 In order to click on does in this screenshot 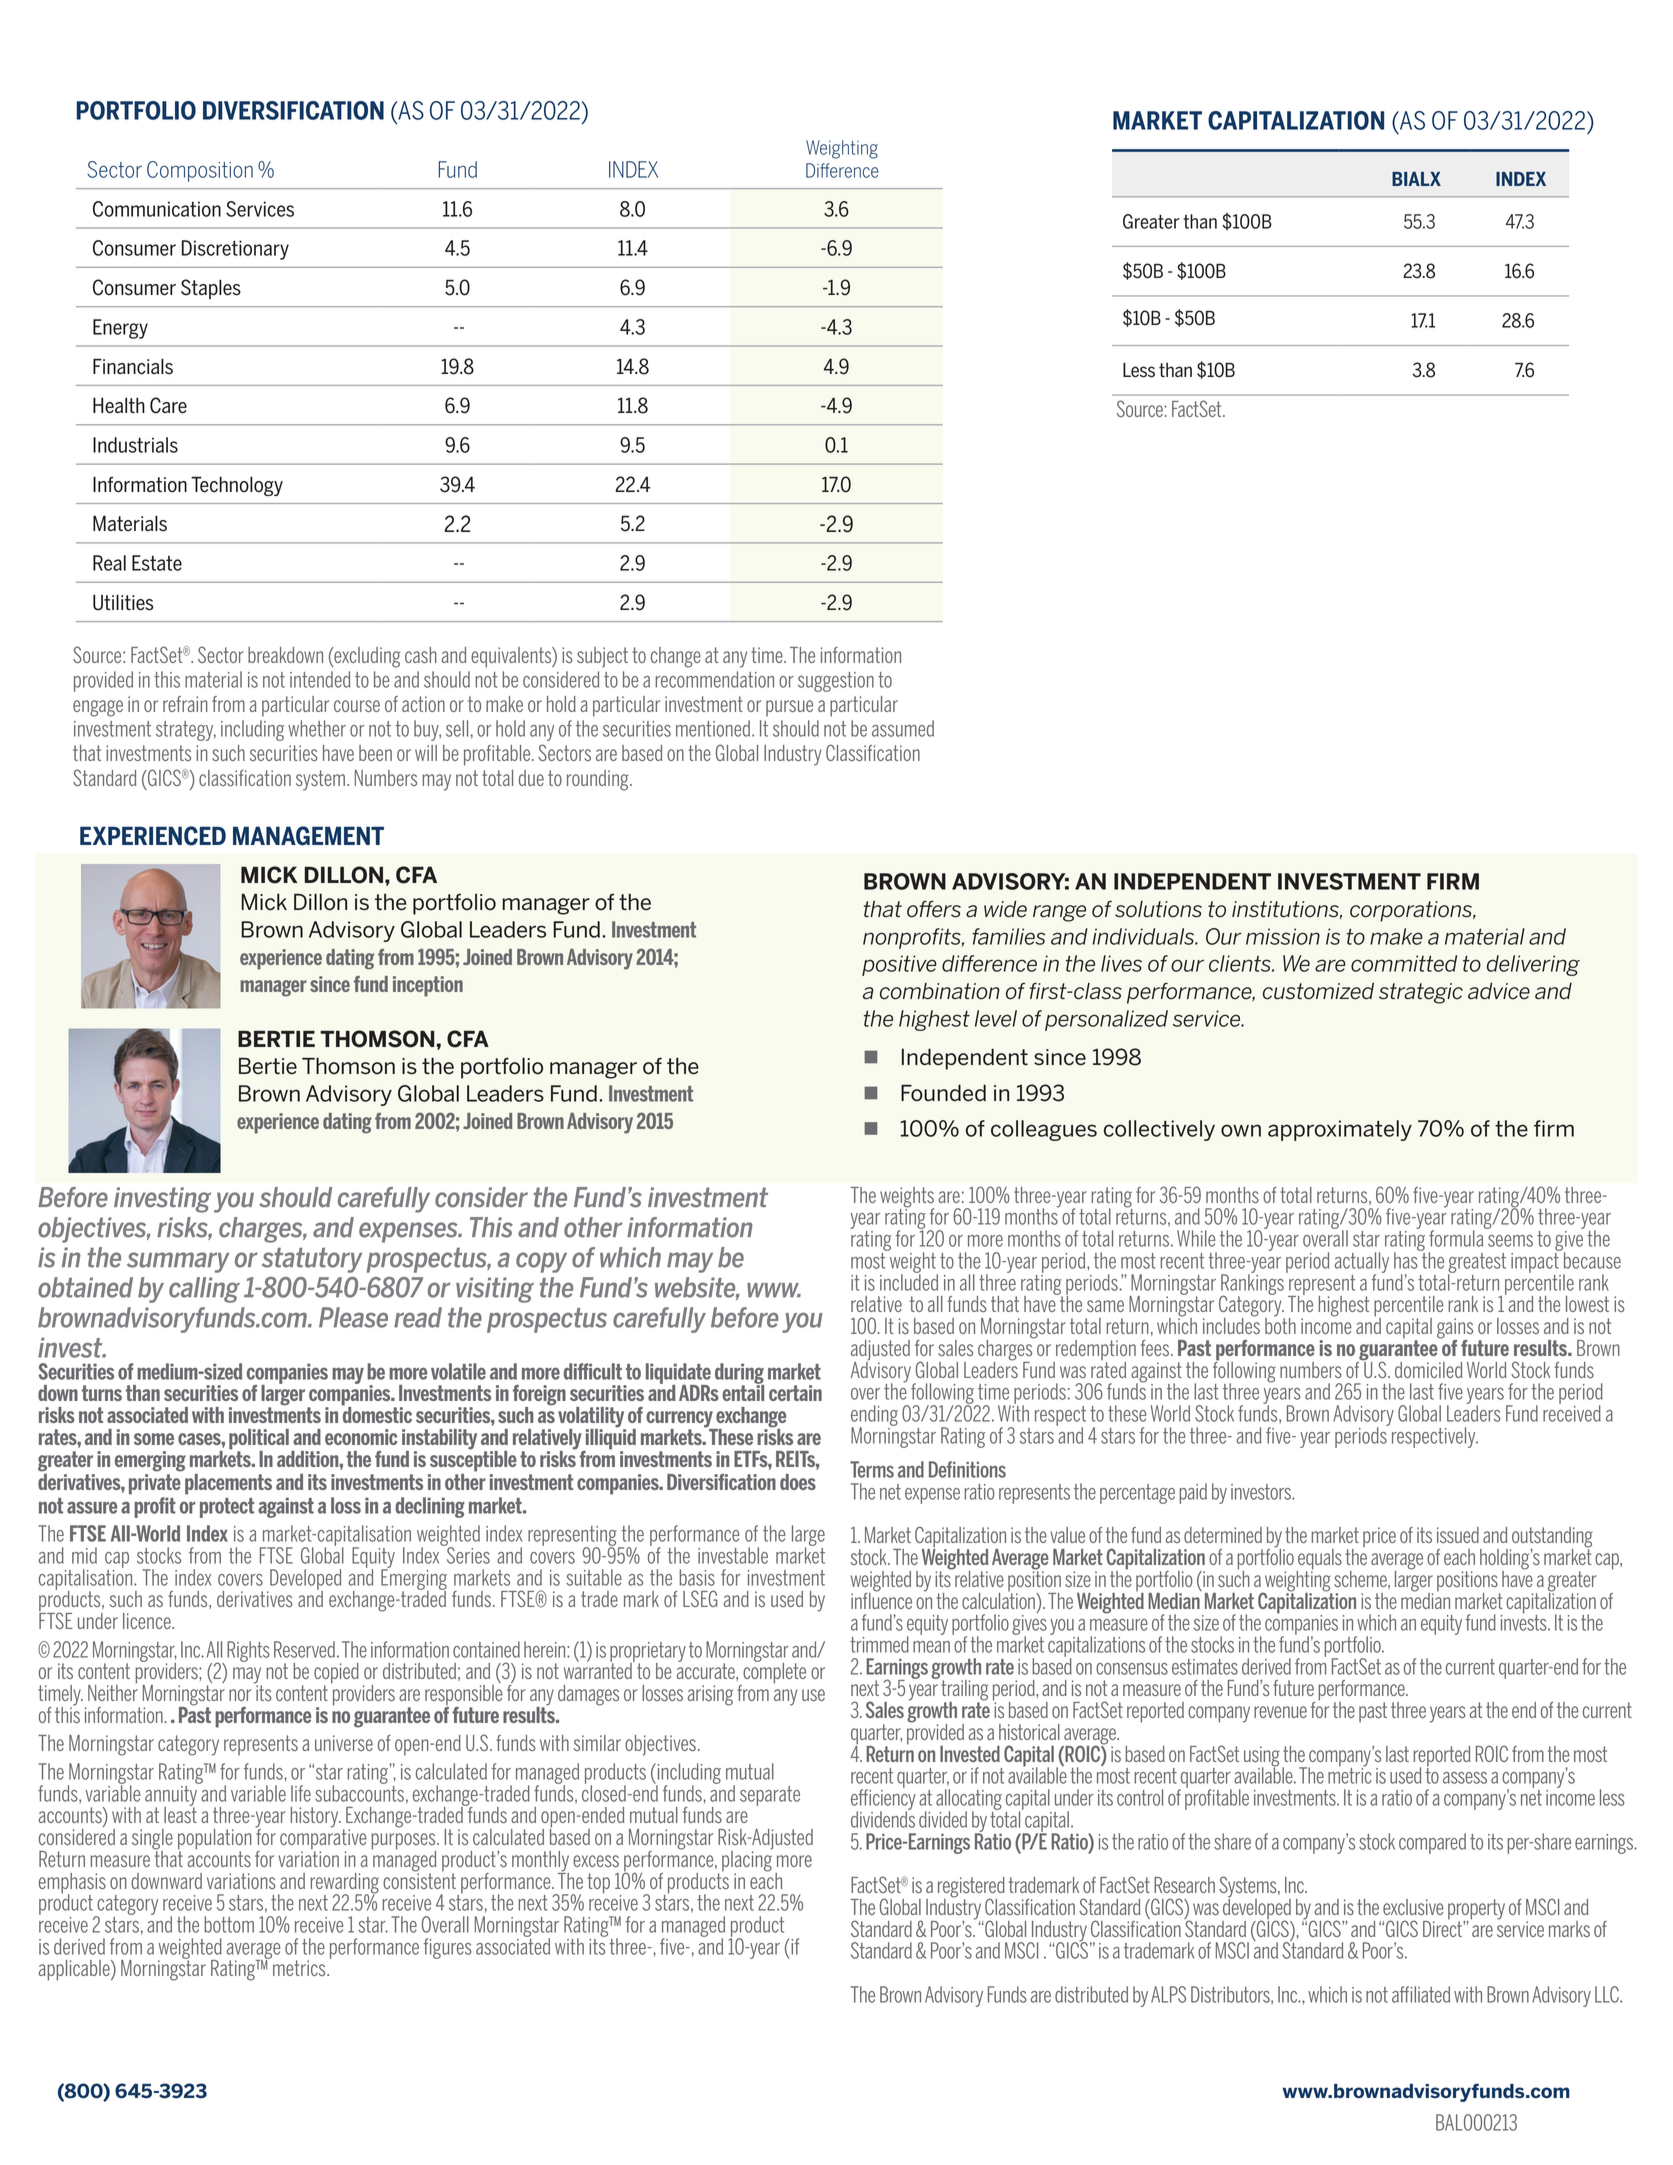, I will do `click(798, 1482)`.
